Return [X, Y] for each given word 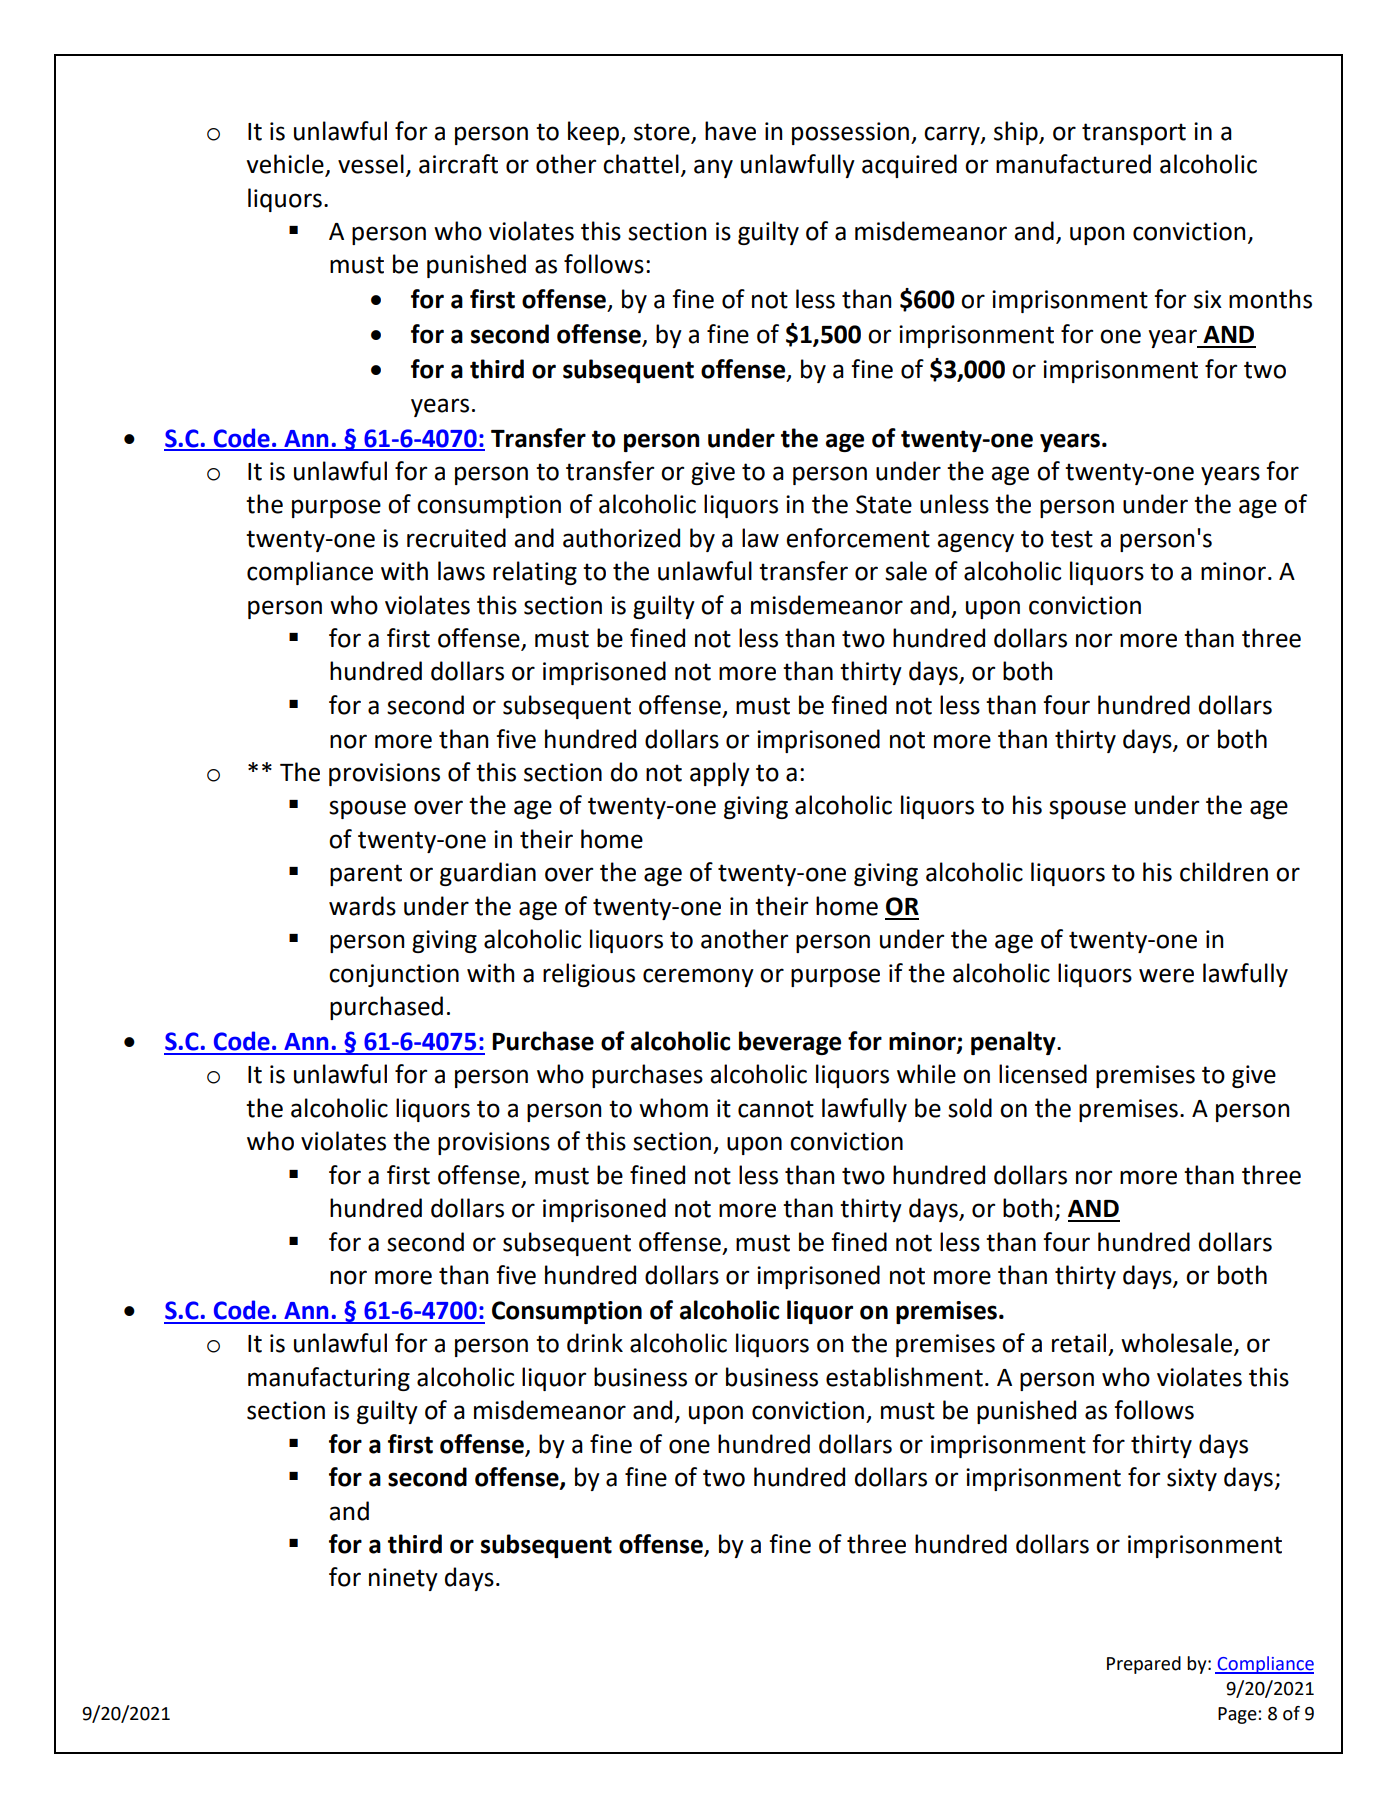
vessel [371, 164]
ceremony [698, 977]
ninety [403, 1579]
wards [362, 906]
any [713, 168]
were [1166, 975]
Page [1238, 1715]
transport [1134, 134]
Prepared [1144, 1665]
